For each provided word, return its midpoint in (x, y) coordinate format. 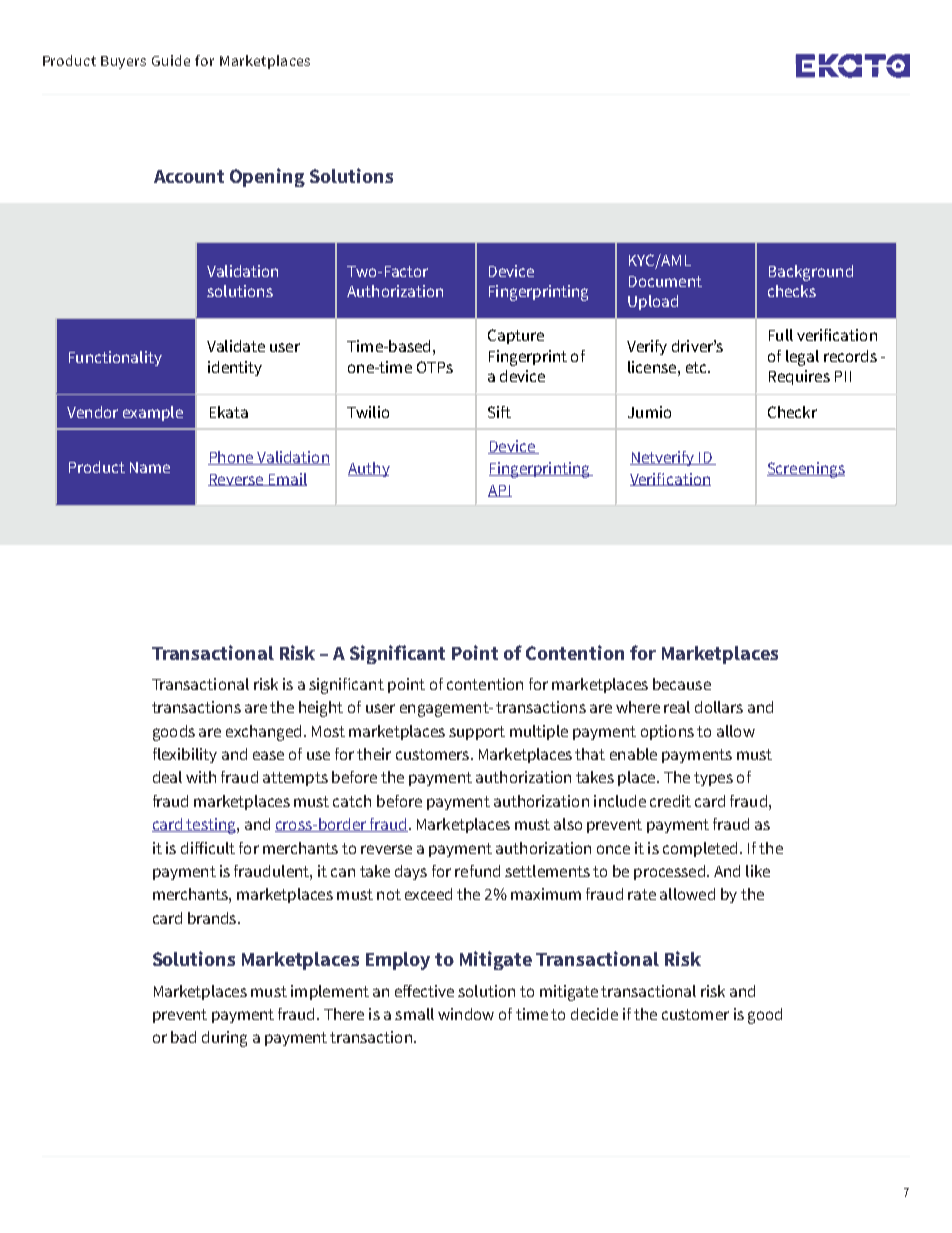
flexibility (185, 755)
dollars (719, 707)
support (477, 733)
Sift (499, 412)
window (466, 1014)
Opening (267, 177)
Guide (171, 60)
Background (811, 273)
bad (183, 1037)
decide (594, 1014)
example (153, 413)
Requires (799, 377)
